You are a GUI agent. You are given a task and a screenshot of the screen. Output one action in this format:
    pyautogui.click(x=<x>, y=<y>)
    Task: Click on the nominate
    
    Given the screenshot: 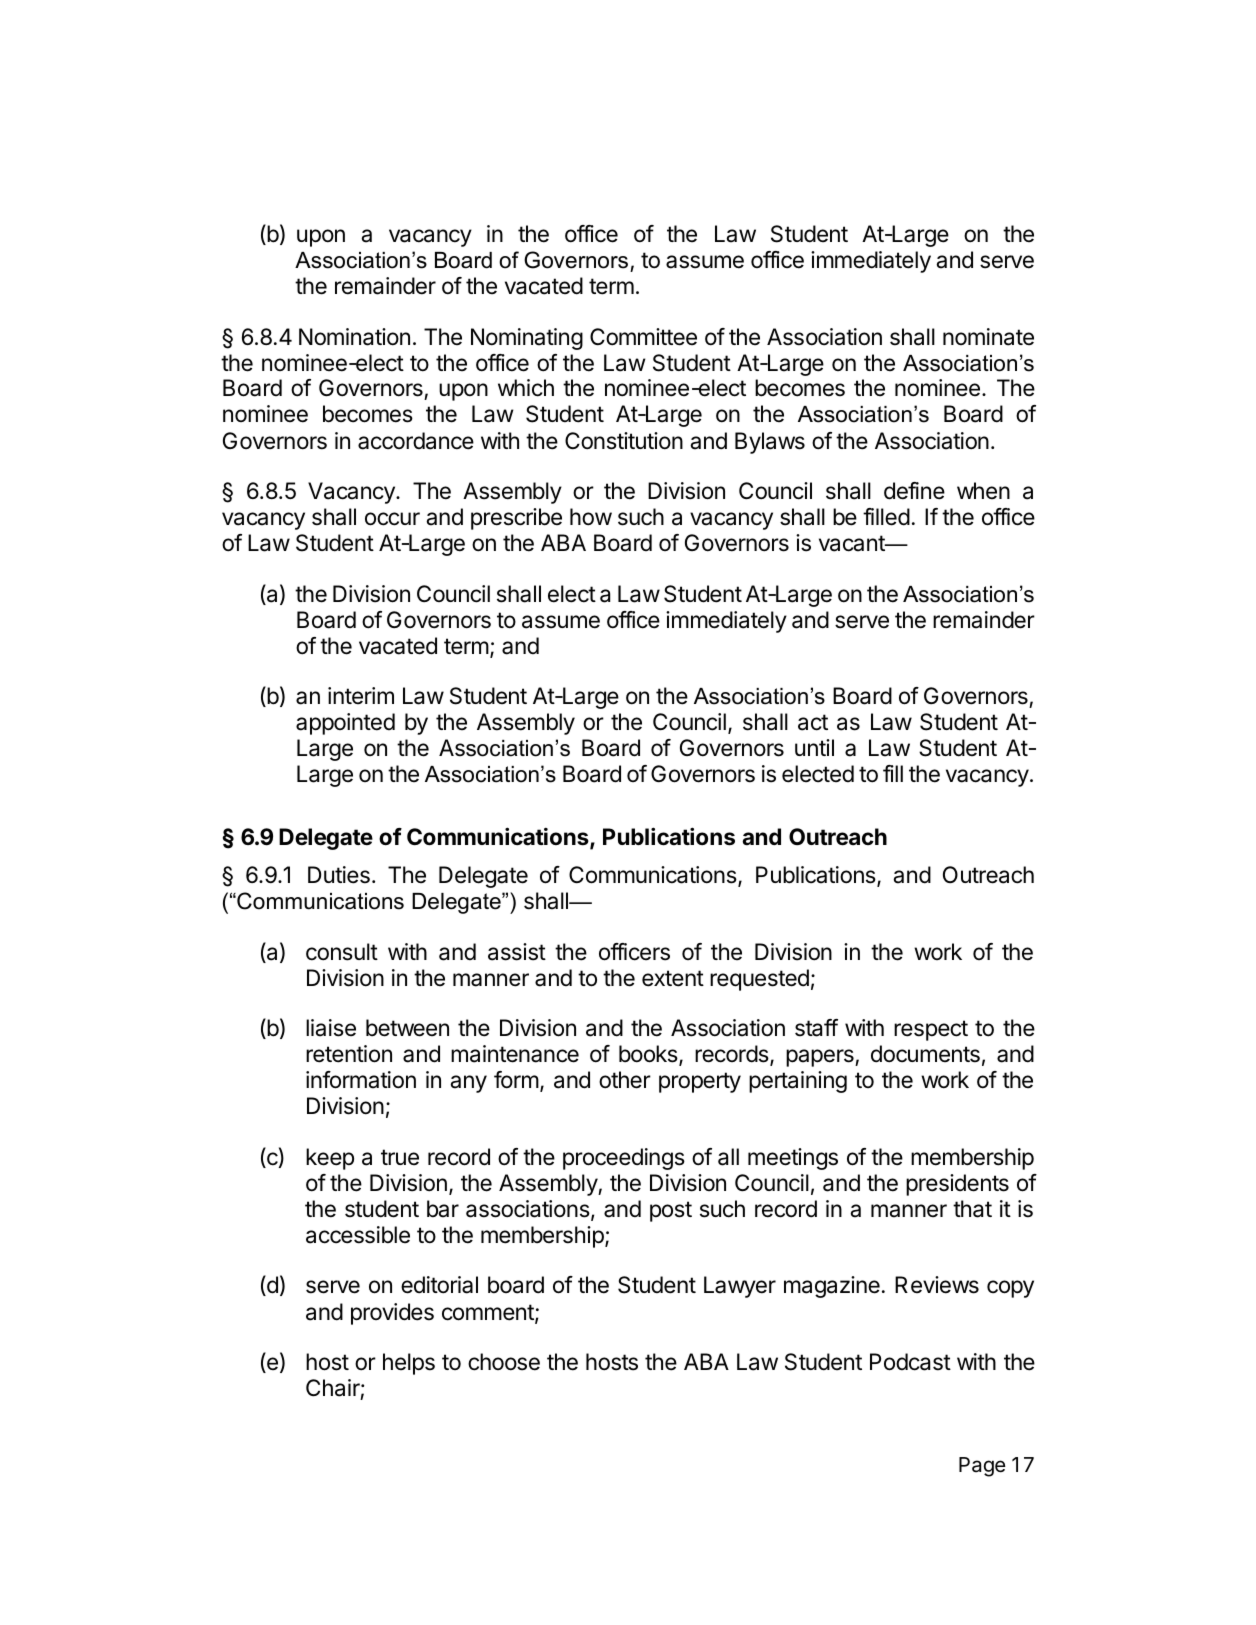 What is the action you would take?
    pyautogui.click(x=988, y=337)
